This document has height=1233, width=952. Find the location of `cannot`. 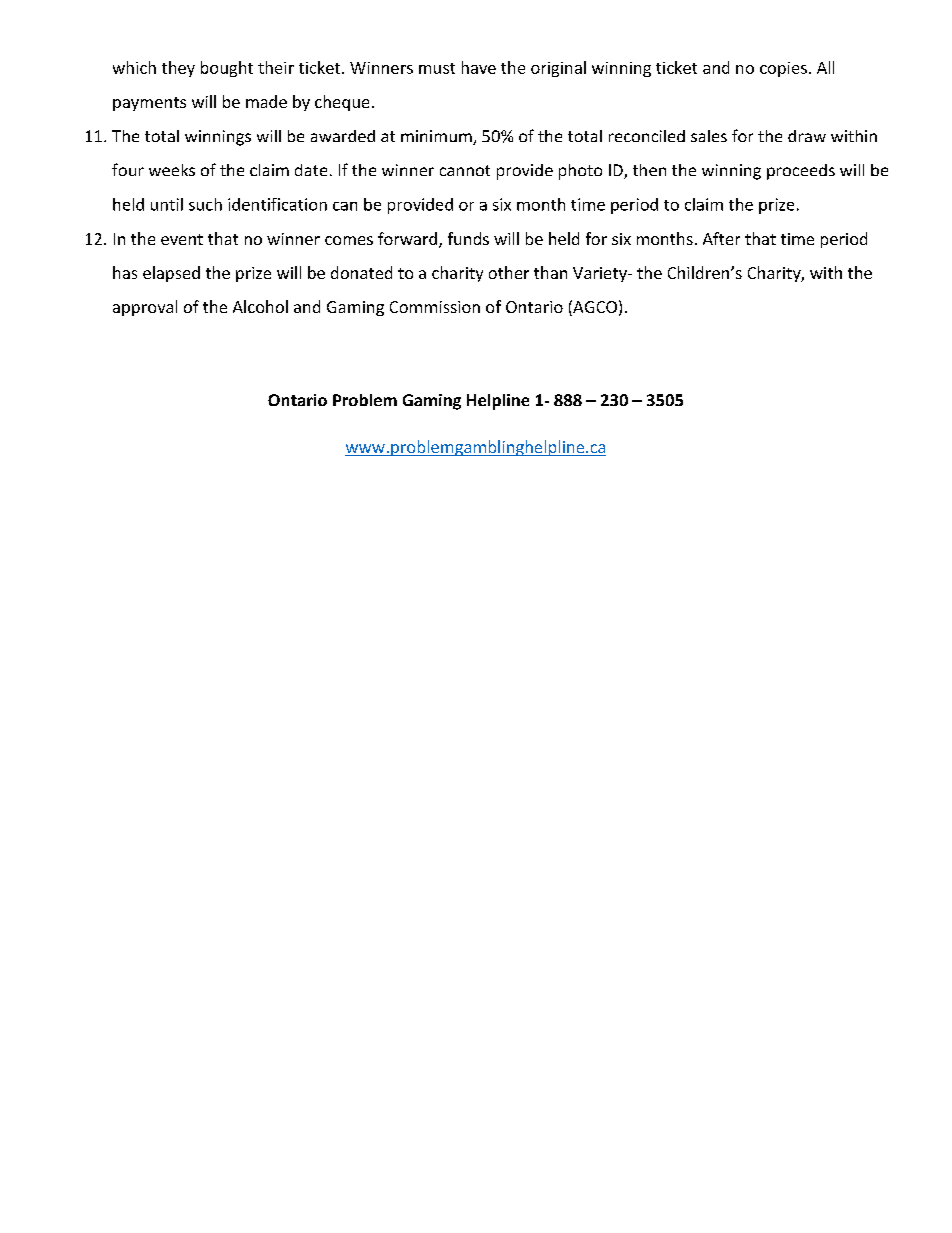

cannot is located at coordinates (465, 170).
